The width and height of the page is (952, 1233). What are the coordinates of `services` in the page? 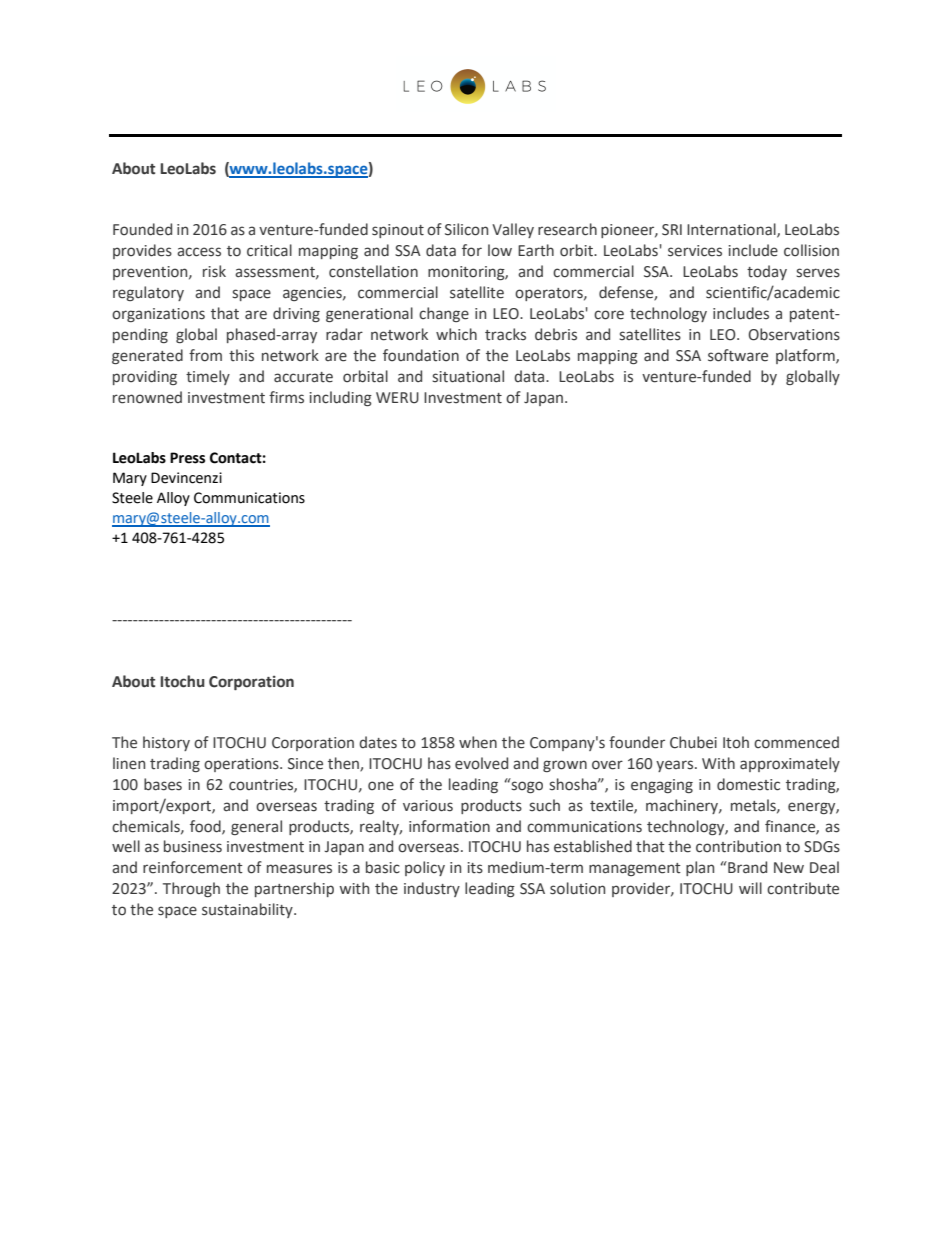 It's located at (695, 251).
